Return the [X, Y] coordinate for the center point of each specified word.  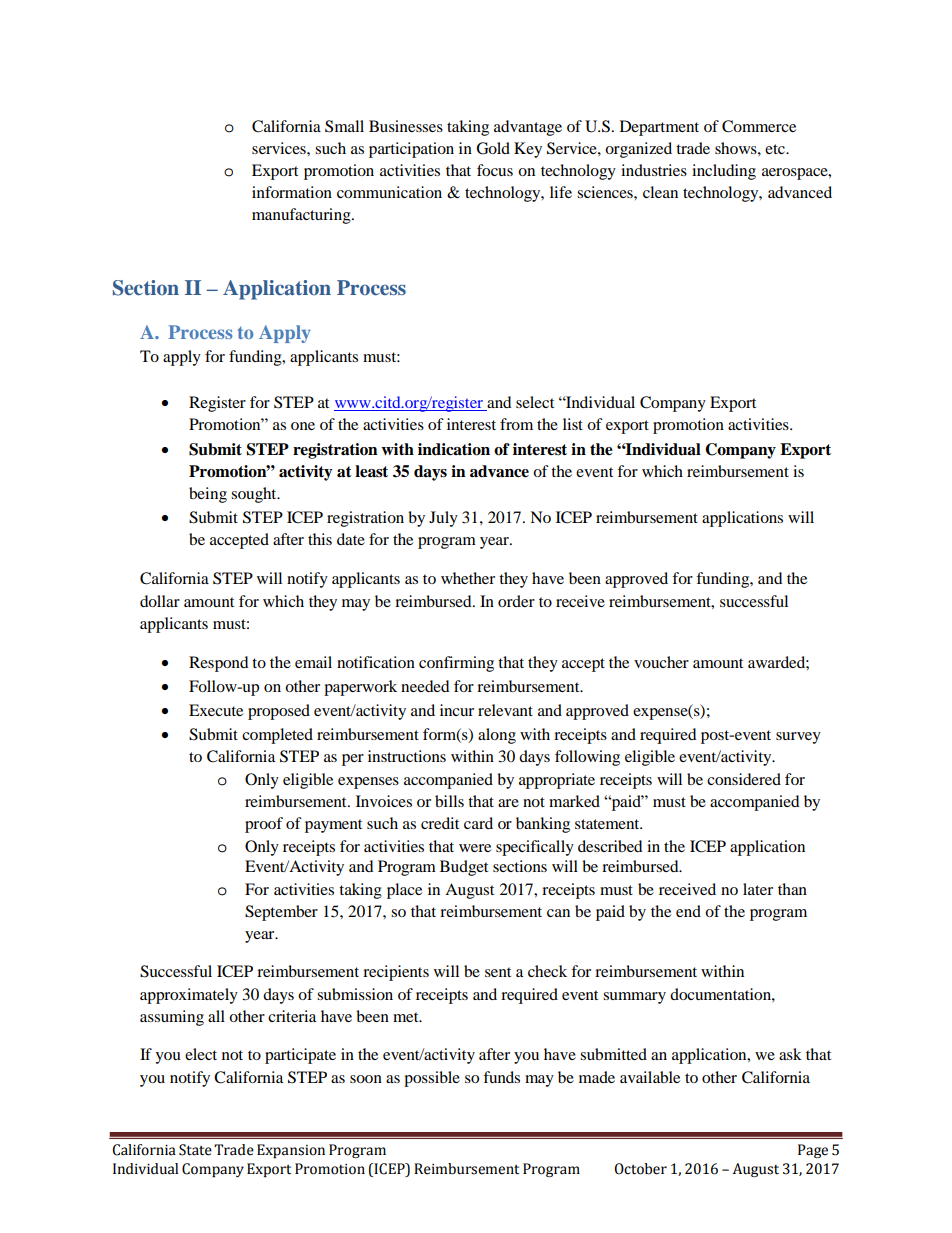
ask [790, 1054]
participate [300, 1056]
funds [501, 1077]
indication [454, 449]
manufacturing [302, 216]
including [724, 172]
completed [277, 736]
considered [744, 779]
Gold [493, 148]
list [573, 424]
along [497, 736]
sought [255, 495]
